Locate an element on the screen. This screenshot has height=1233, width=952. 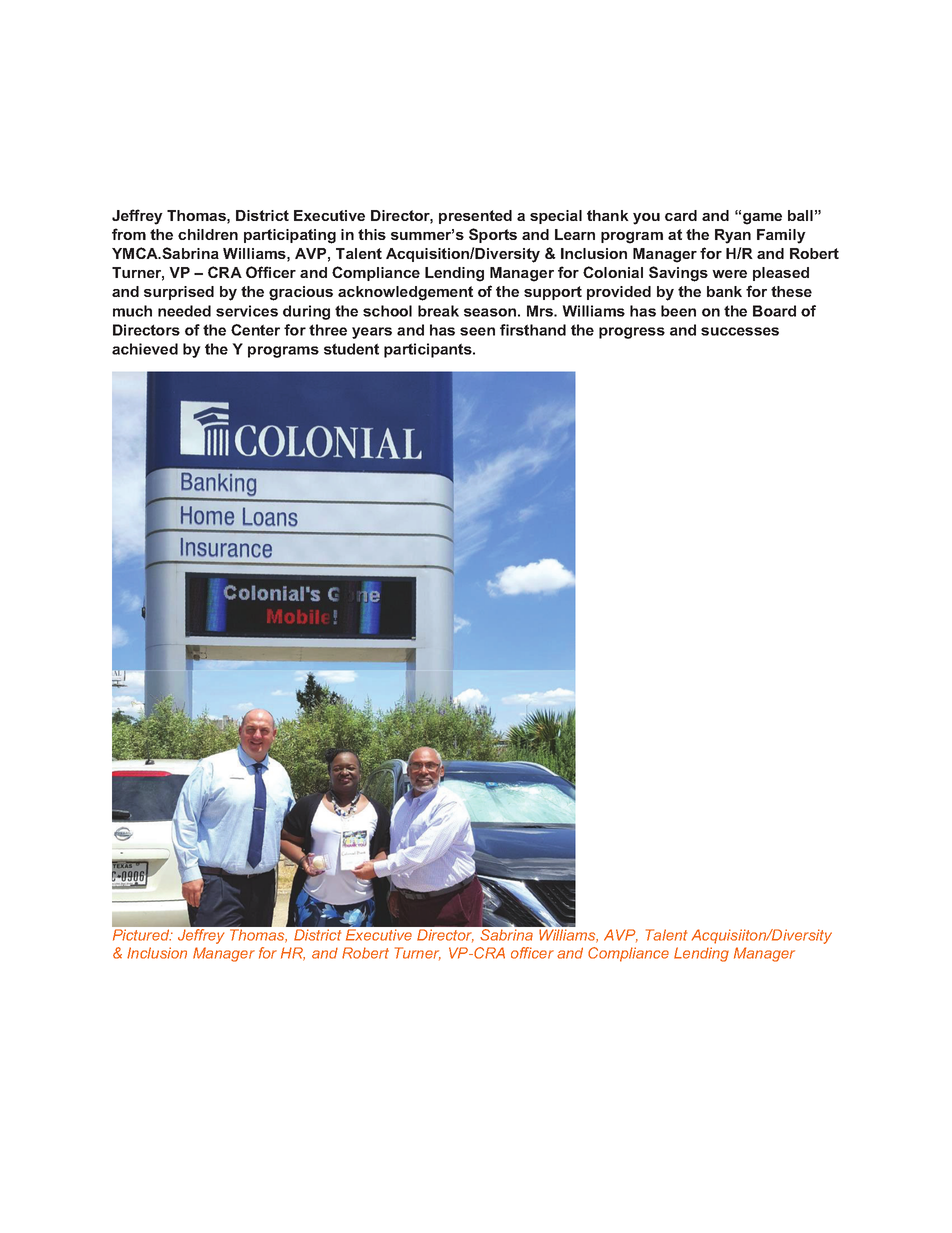
been is located at coordinates (678, 311).
